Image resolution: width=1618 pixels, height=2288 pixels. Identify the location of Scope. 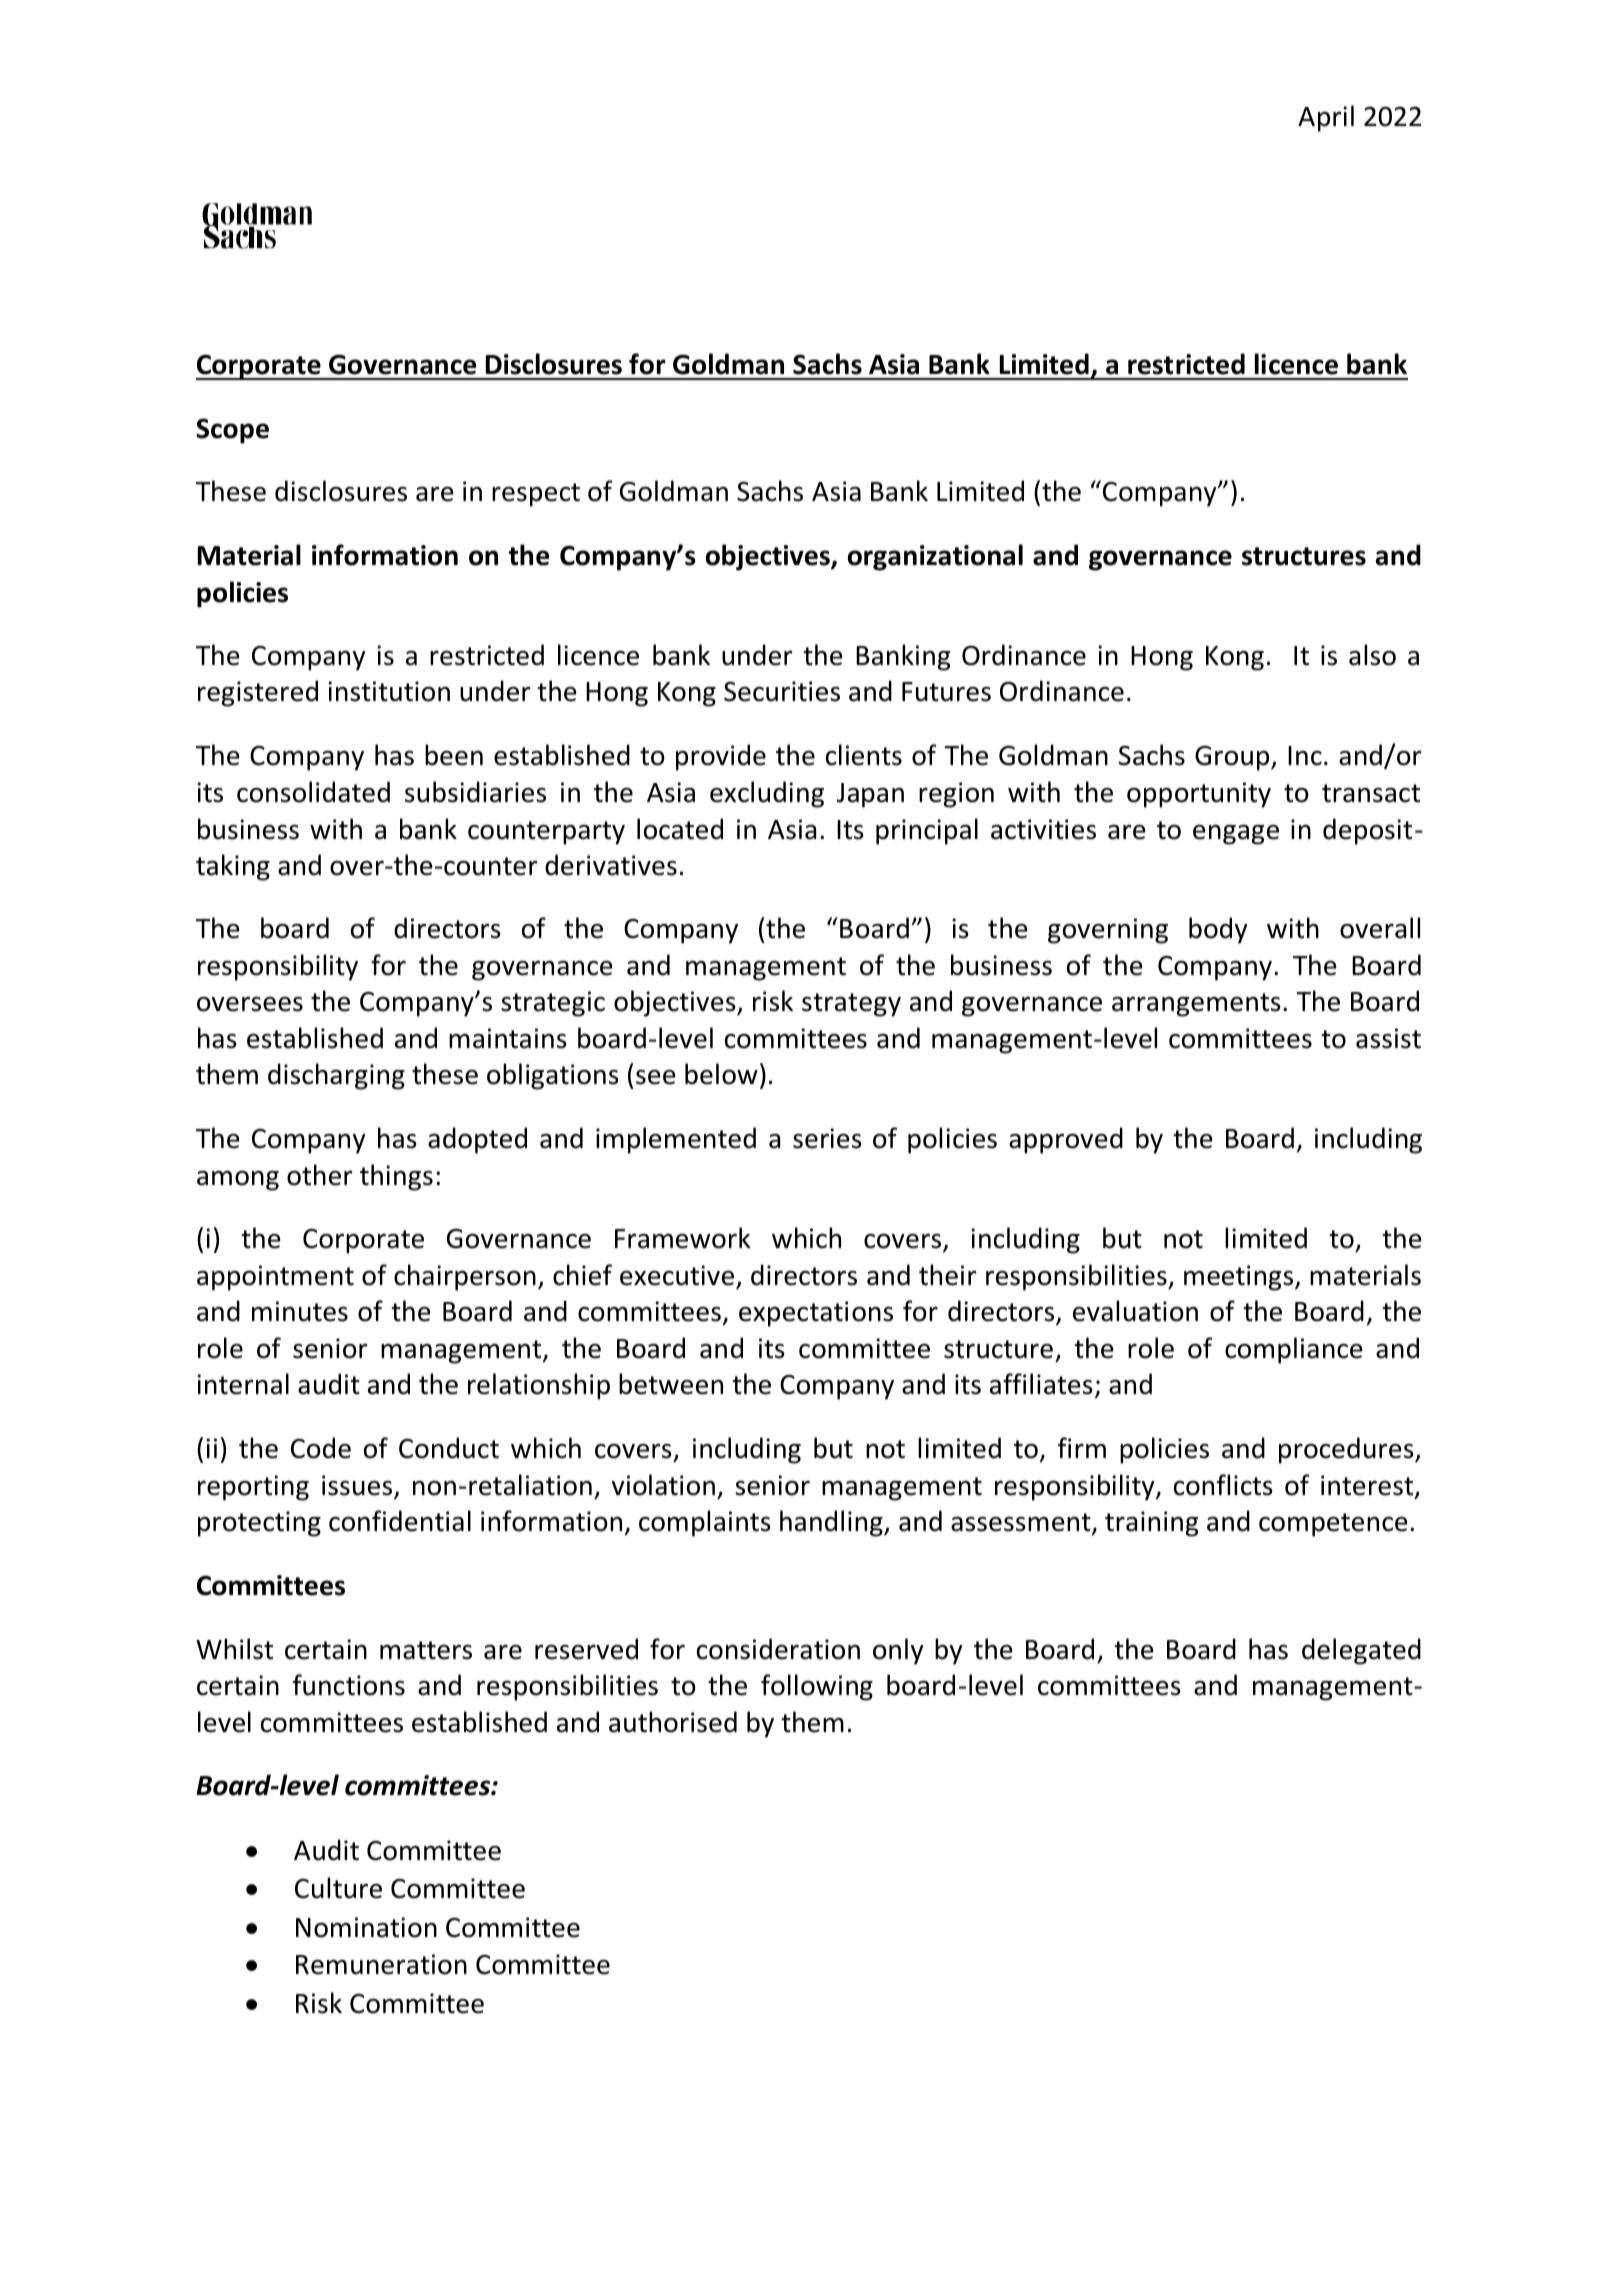
(232, 431).
